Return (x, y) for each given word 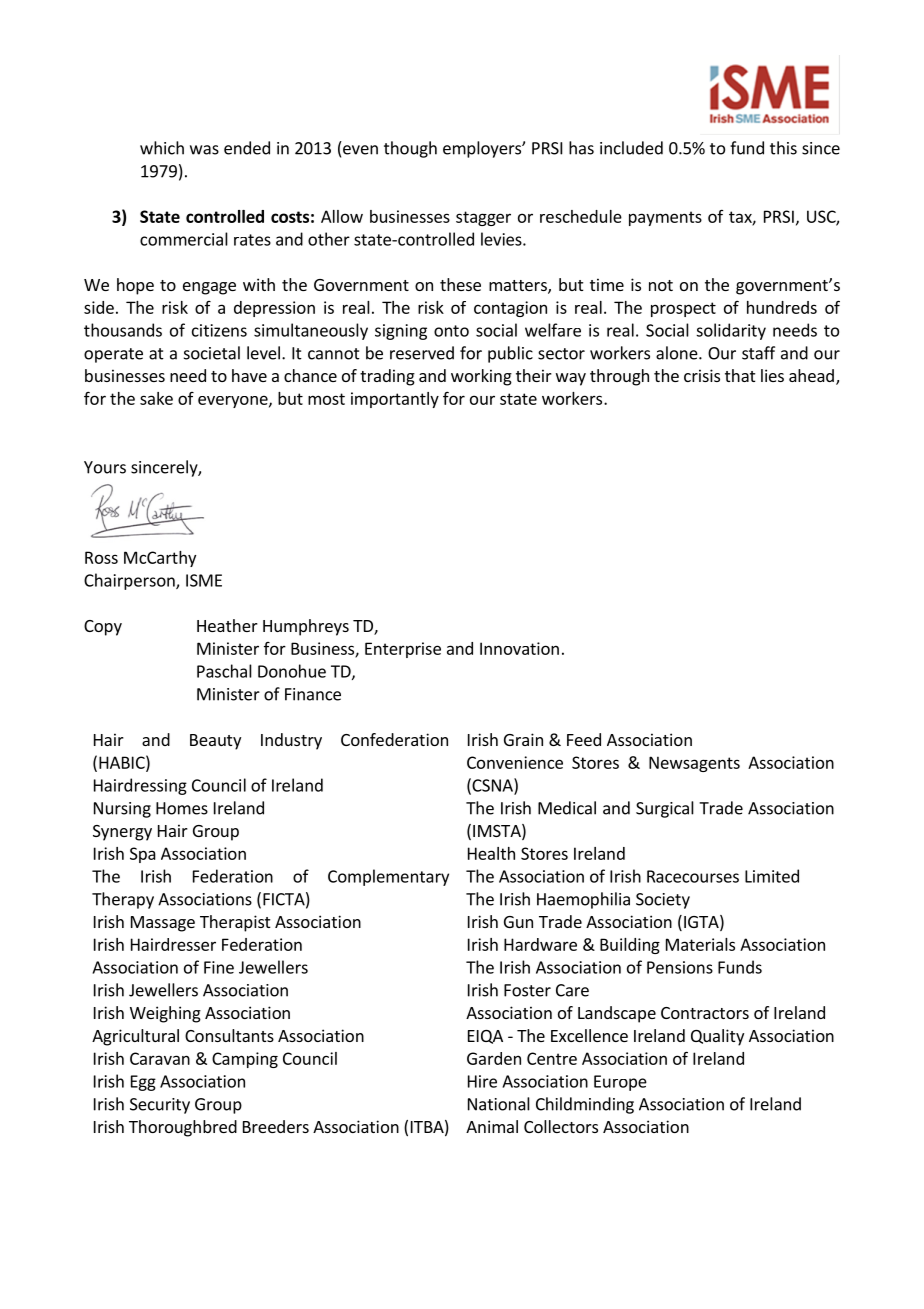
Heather (227, 625)
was (204, 150)
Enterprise (403, 650)
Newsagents (694, 764)
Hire (482, 1081)
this (783, 148)
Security (160, 1106)
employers (483, 149)
